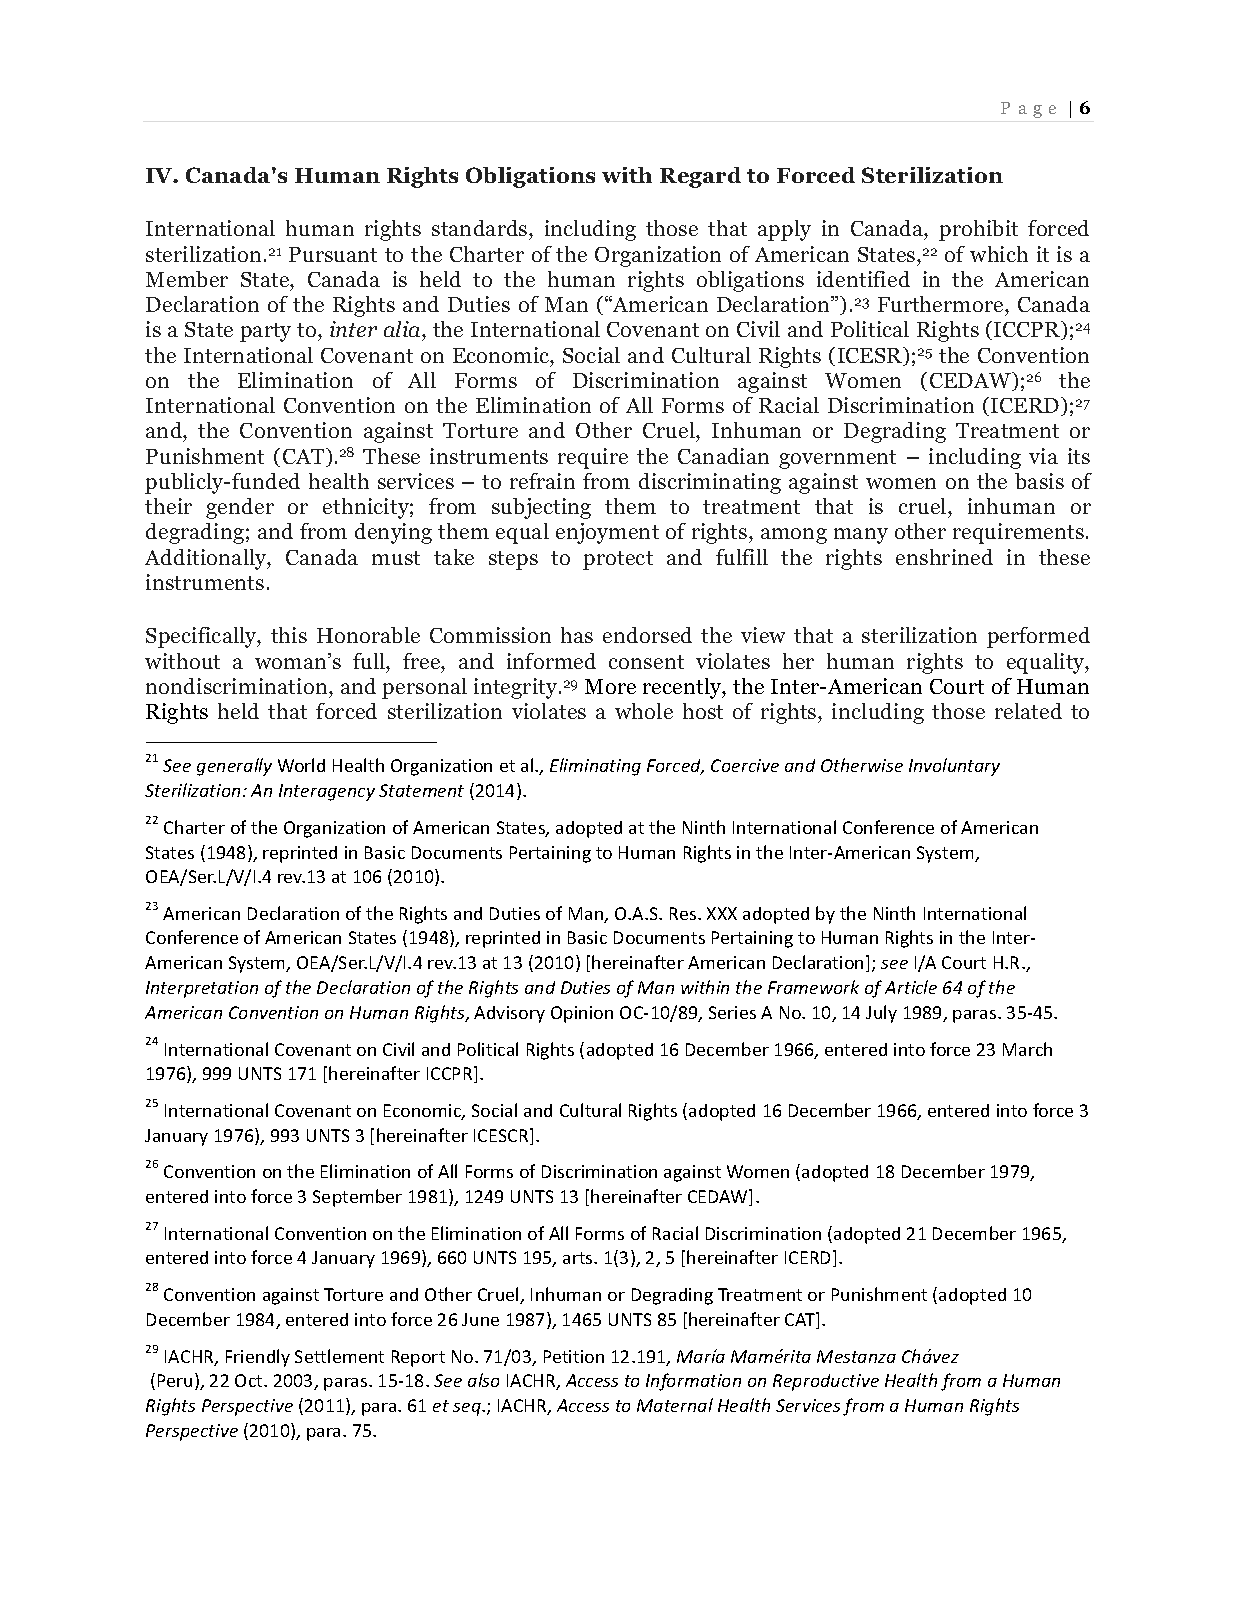  What do you see at coordinates (978, 230) in the screenshot?
I see `prohibit` at bounding box center [978, 230].
